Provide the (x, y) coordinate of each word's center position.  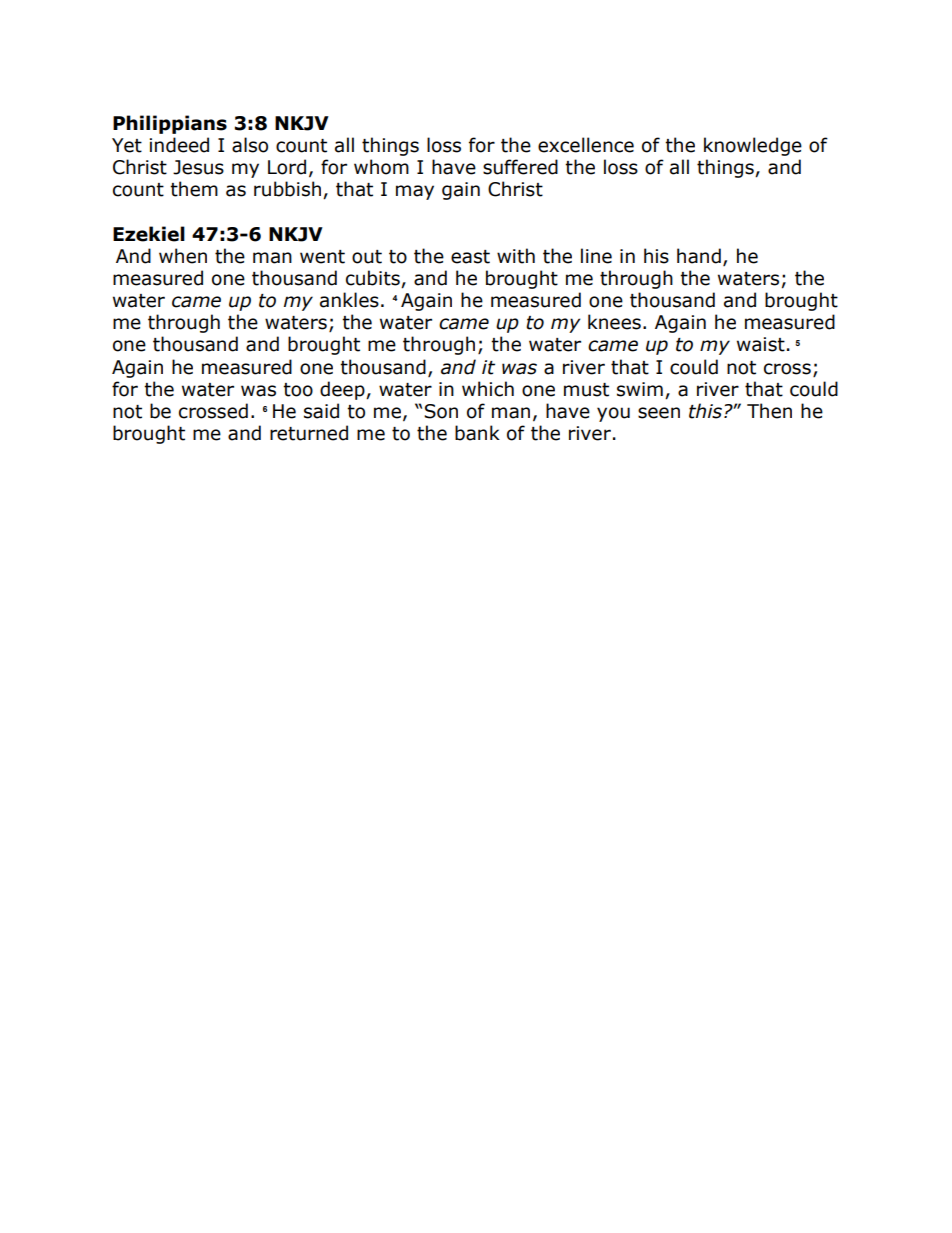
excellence (586, 145)
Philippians (170, 124)
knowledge (753, 146)
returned (309, 433)
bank (477, 433)
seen (659, 413)
